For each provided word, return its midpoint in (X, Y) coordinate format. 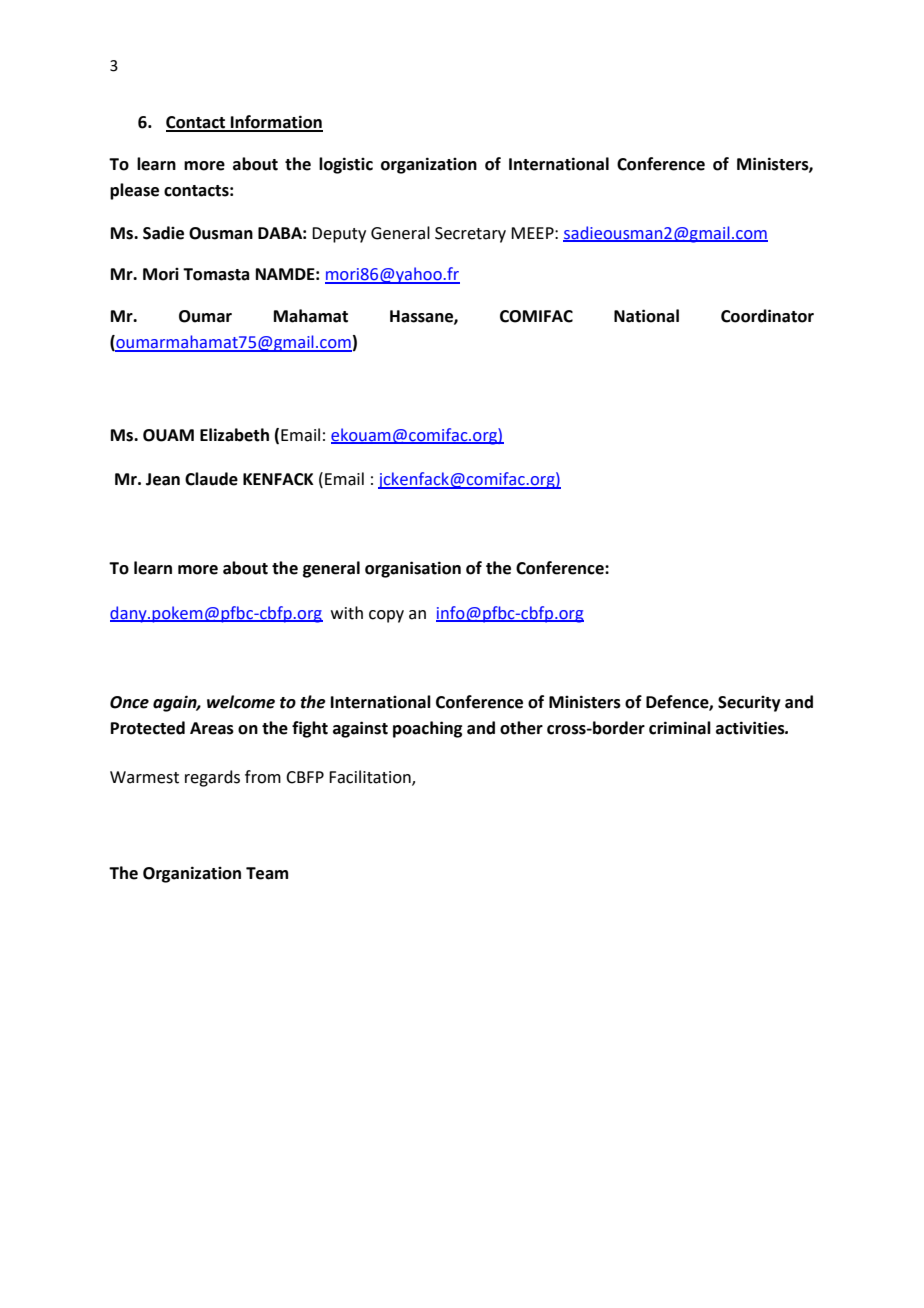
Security (749, 704)
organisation (413, 569)
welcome (241, 702)
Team (267, 873)
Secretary (470, 235)
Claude (211, 479)
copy (386, 616)
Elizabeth (234, 435)
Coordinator (767, 316)
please (134, 191)
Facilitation (371, 777)
